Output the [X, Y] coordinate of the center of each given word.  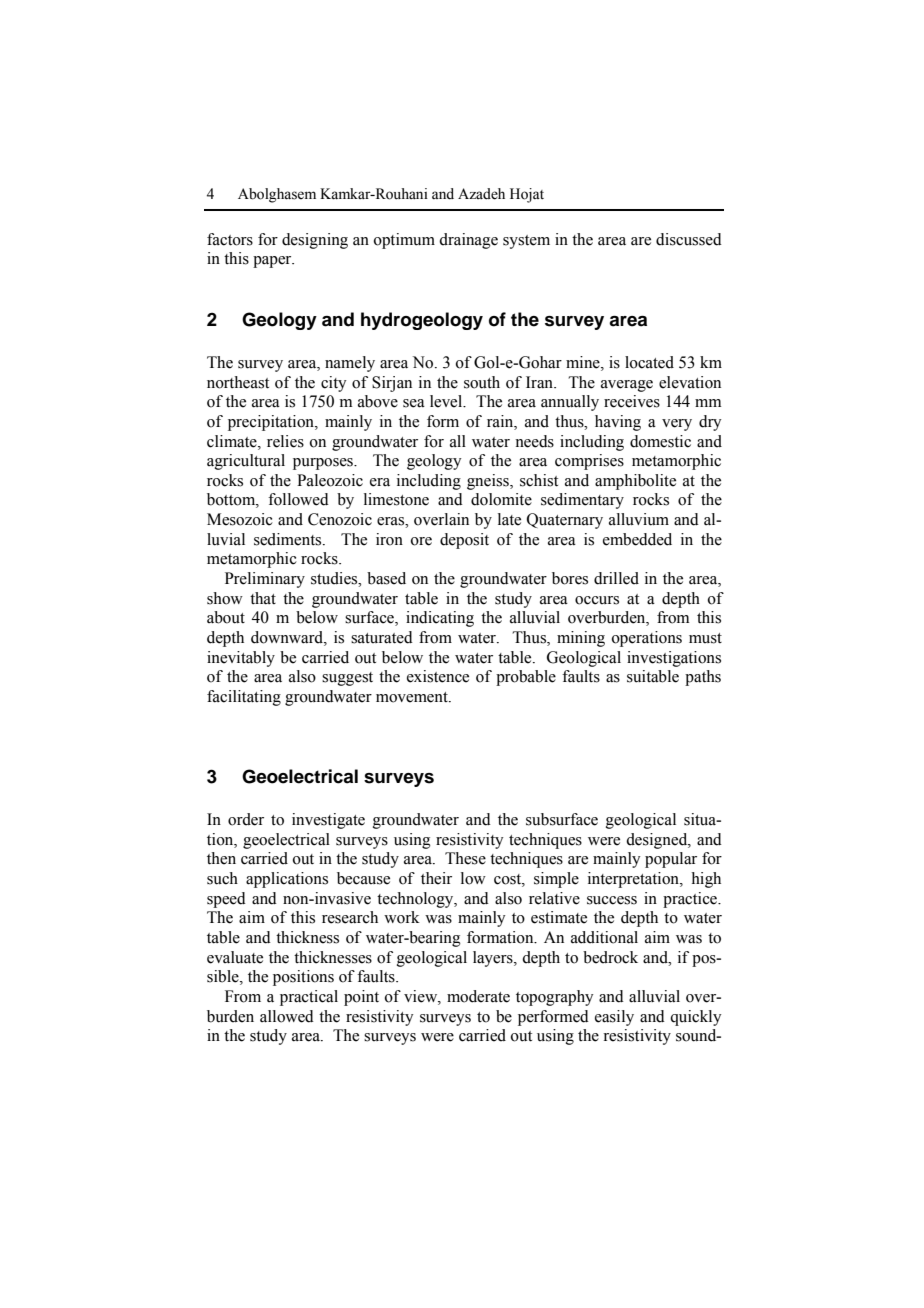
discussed [689, 239]
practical [309, 998]
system [526, 242]
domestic [660, 441]
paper [273, 262]
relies [285, 441]
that [263, 598]
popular [671, 860]
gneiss [489, 482]
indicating [440, 619]
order [246, 819]
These [465, 858]
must [705, 638]
